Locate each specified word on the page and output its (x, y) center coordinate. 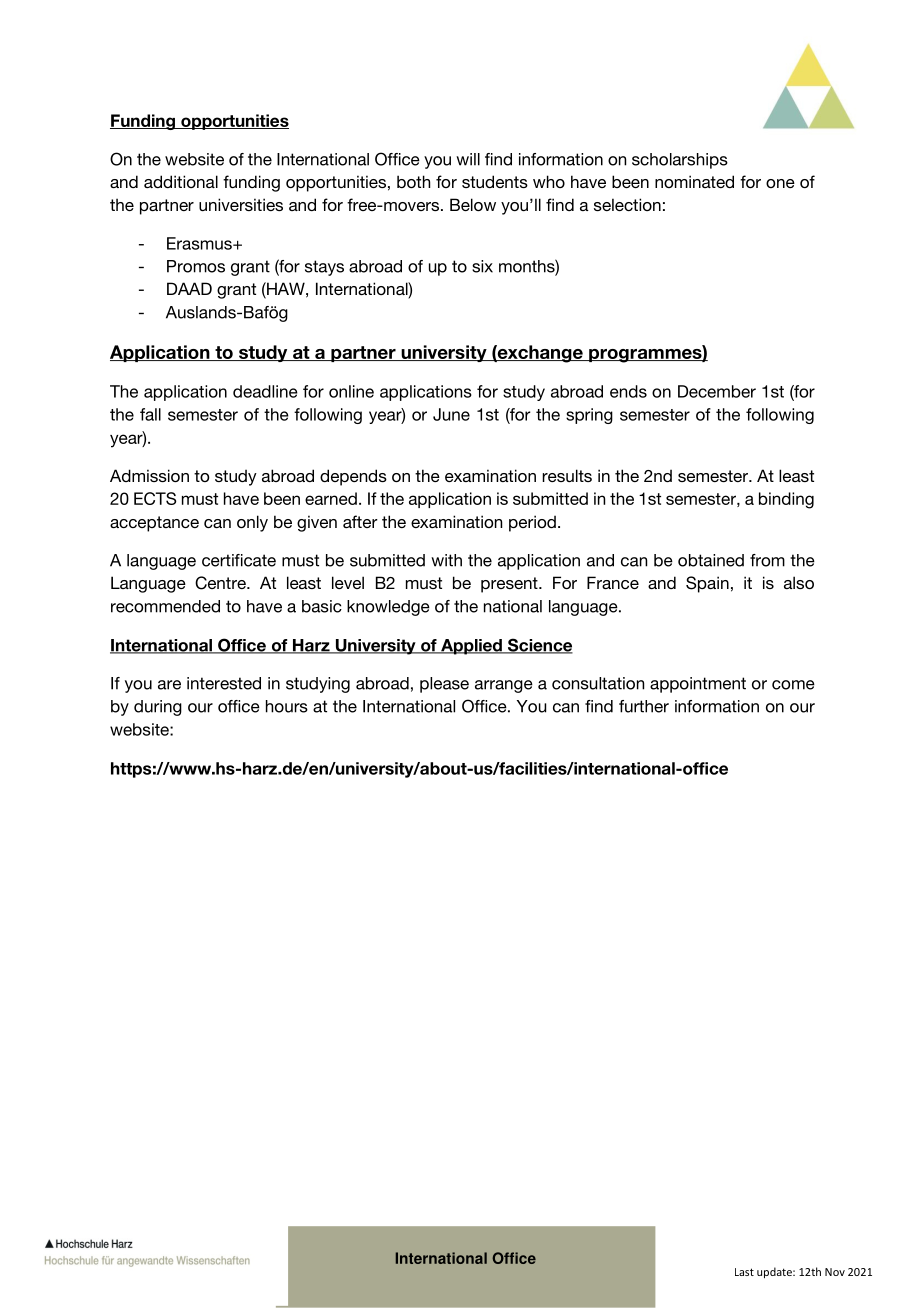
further (644, 706)
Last (744, 1272)
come (793, 685)
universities (241, 204)
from (767, 560)
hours (287, 706)
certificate (239, 560)
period (532, 523)
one (780, 183)
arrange (504, 686)
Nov (835, 1272)
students (495, 181)
